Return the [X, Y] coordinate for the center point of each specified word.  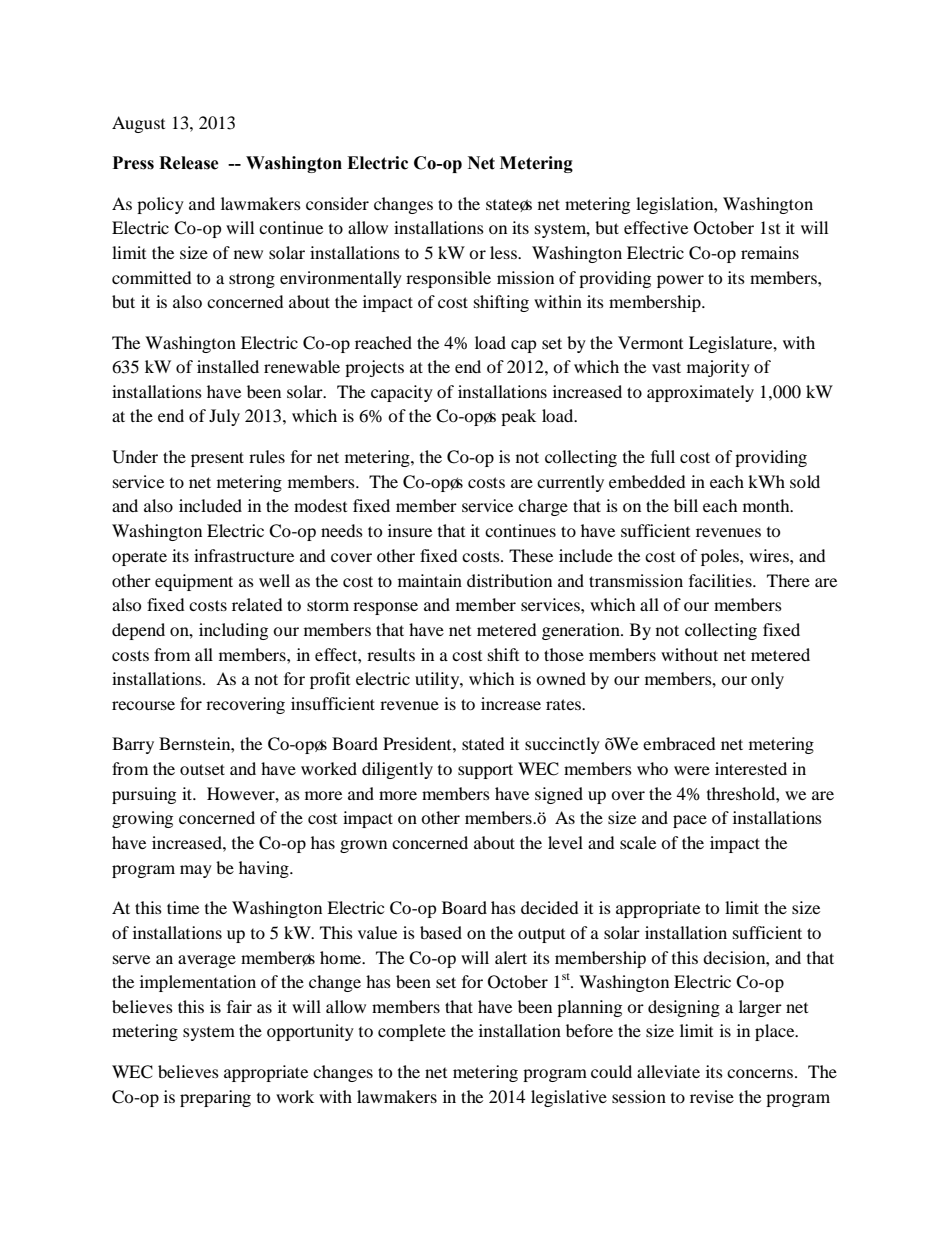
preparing [215, 1098]
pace [690, 821]
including [233, 631]
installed [228, 366]
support [485, 771]
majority [718, 368]
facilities [721, 580]
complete [412, 1032]
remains [770, 252]
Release [189, 163]
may [196, 871]
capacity [402, 393]
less [504, 252]
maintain [430, 580]
